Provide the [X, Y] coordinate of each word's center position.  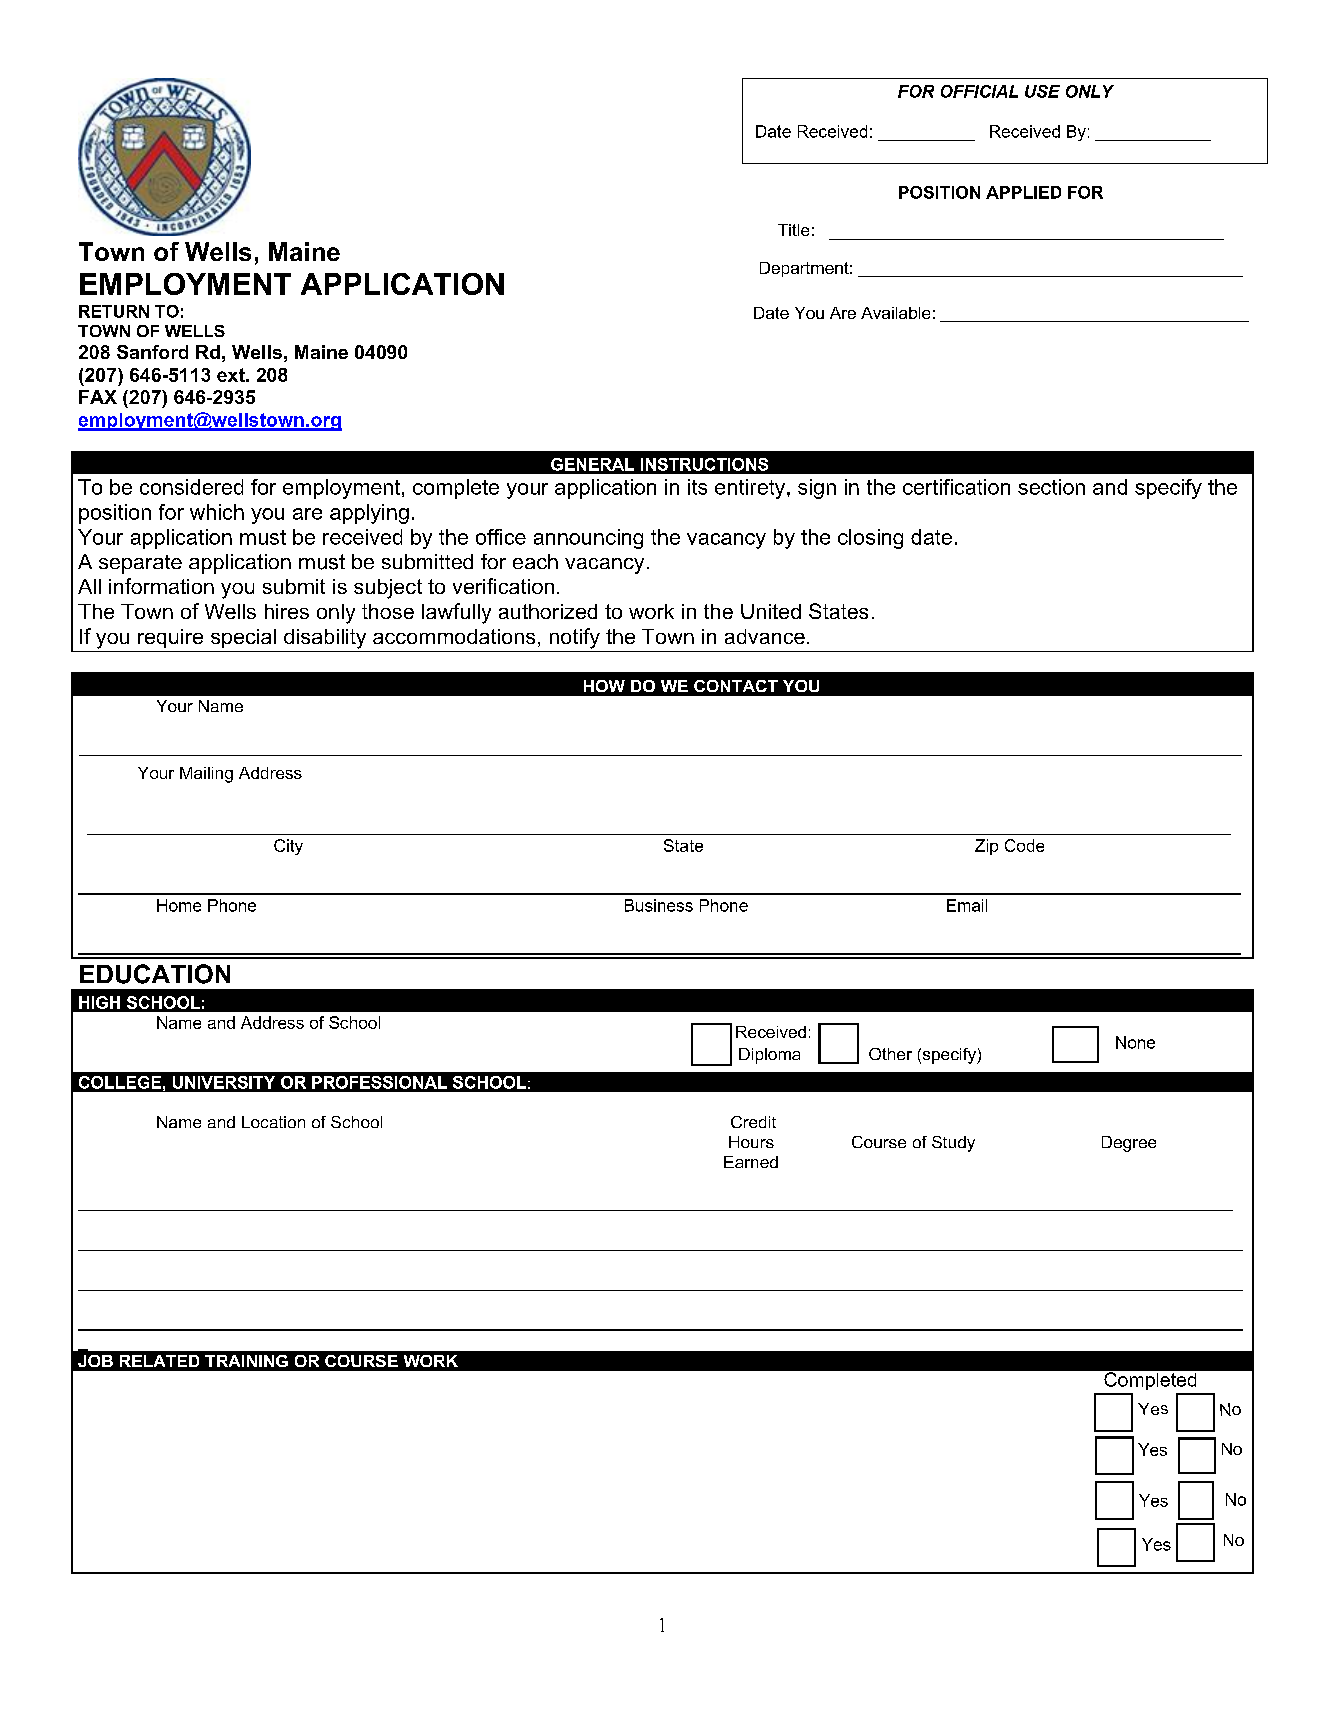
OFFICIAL [979, 91]
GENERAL [592, 464]
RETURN [114, 311]
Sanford [152, 352]
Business [659, 905]
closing [870, 539]
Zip [986, 847]
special [243, 638]
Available [895, 313]
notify [575, 638]
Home [179, 905]
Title [793, 230]
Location [273, 1122]
